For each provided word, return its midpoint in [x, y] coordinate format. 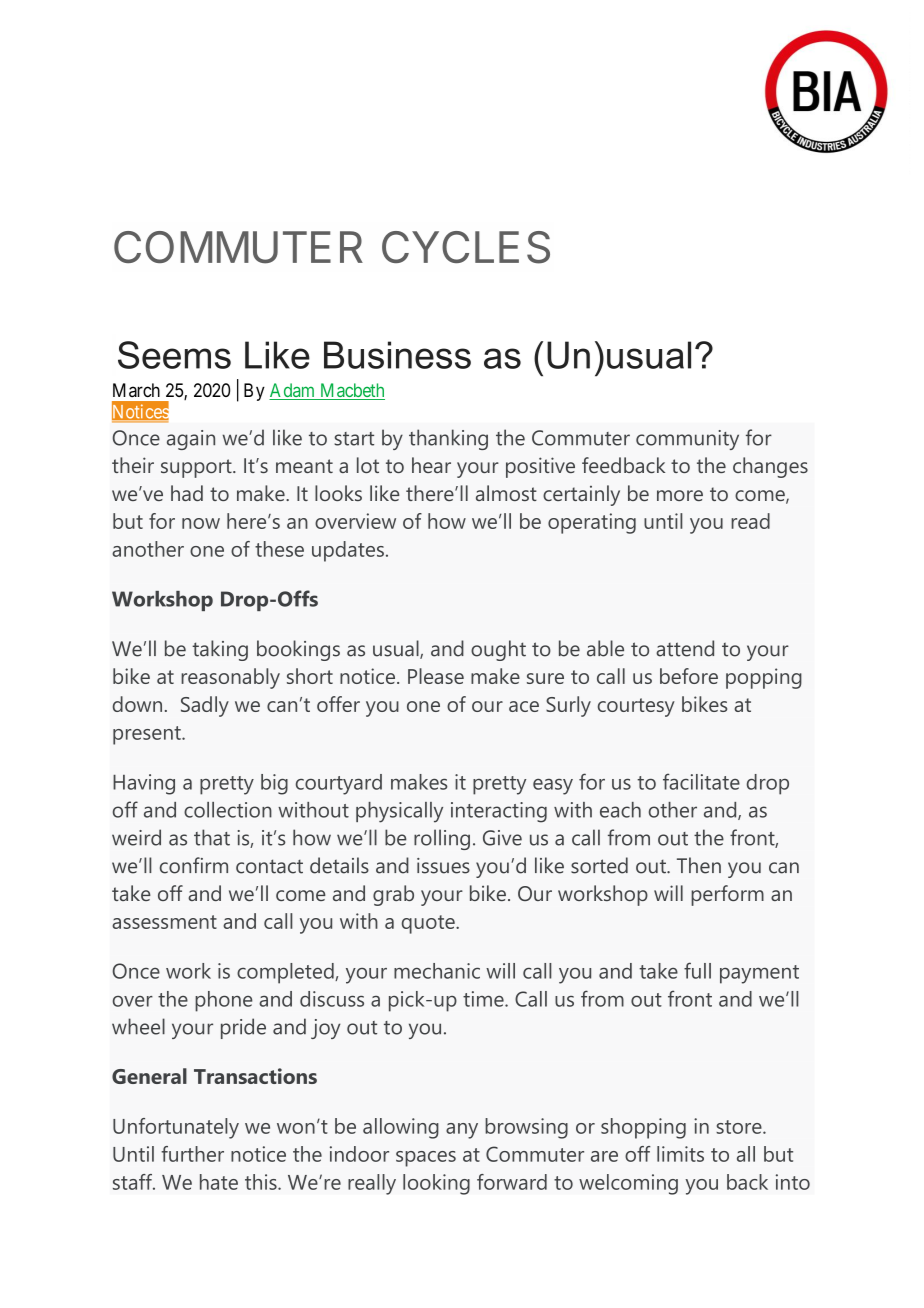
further [192, 1154]
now [201, 523]
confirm [194, 865]
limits [680, 1154]
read [750, 521]
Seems [174, 355]
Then [699, 865]
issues [443, 866]
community [687, 440]
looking [436, 1184]
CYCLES [466, 247]
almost [506, 493]
